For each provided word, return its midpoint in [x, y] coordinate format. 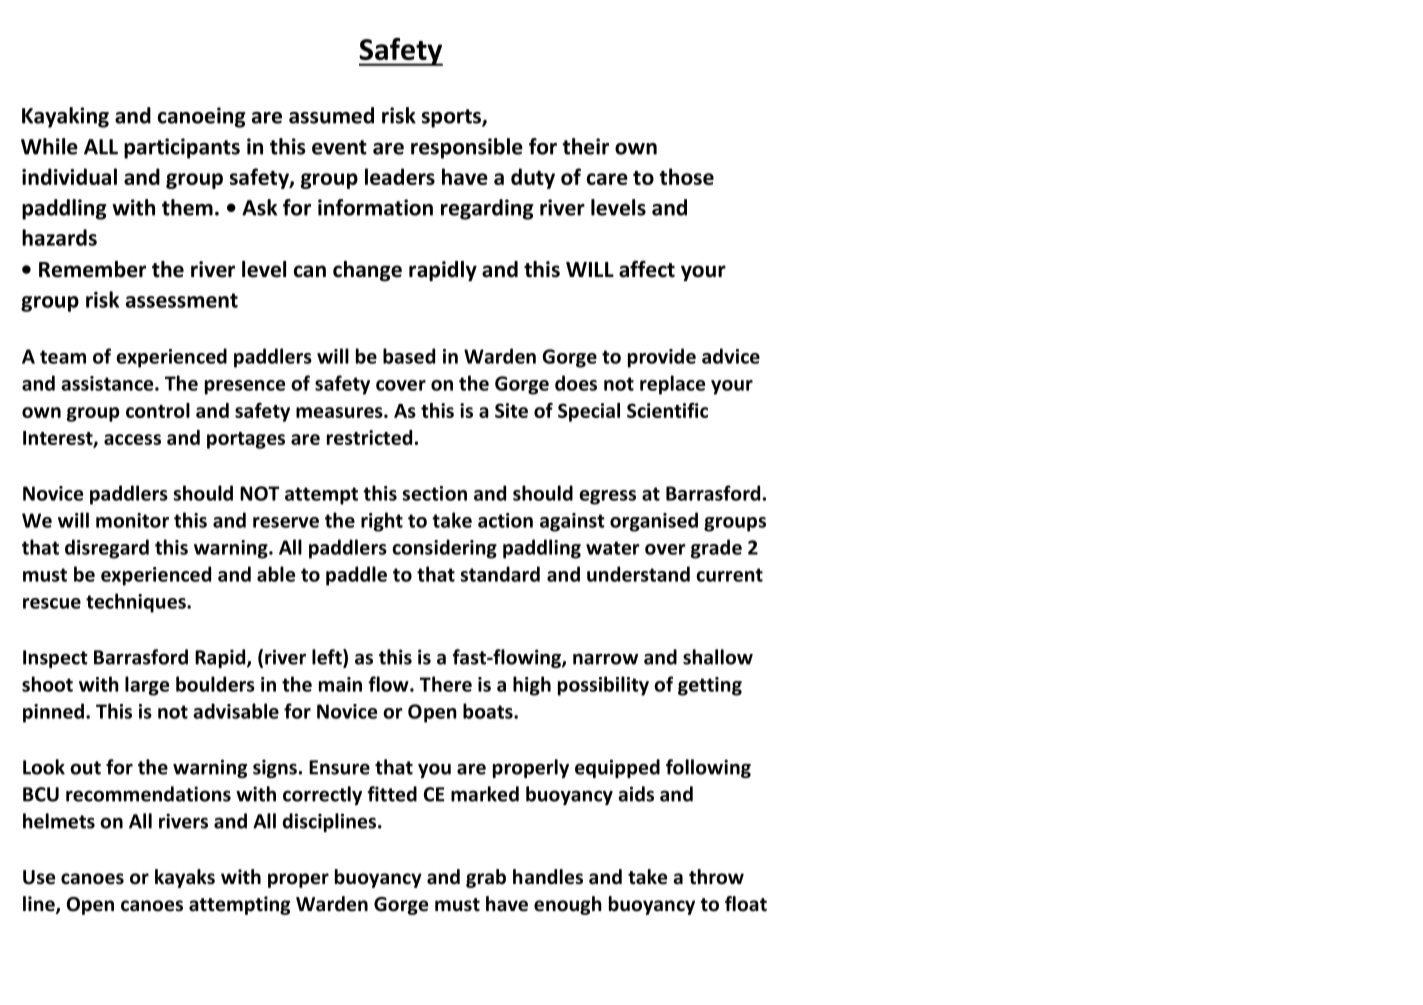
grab [486, 878]
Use [39, 877]
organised [654, 522]
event [339, 147]
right [382, 522]
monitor [132, 520]
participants [182, 148]
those [686, 176]
